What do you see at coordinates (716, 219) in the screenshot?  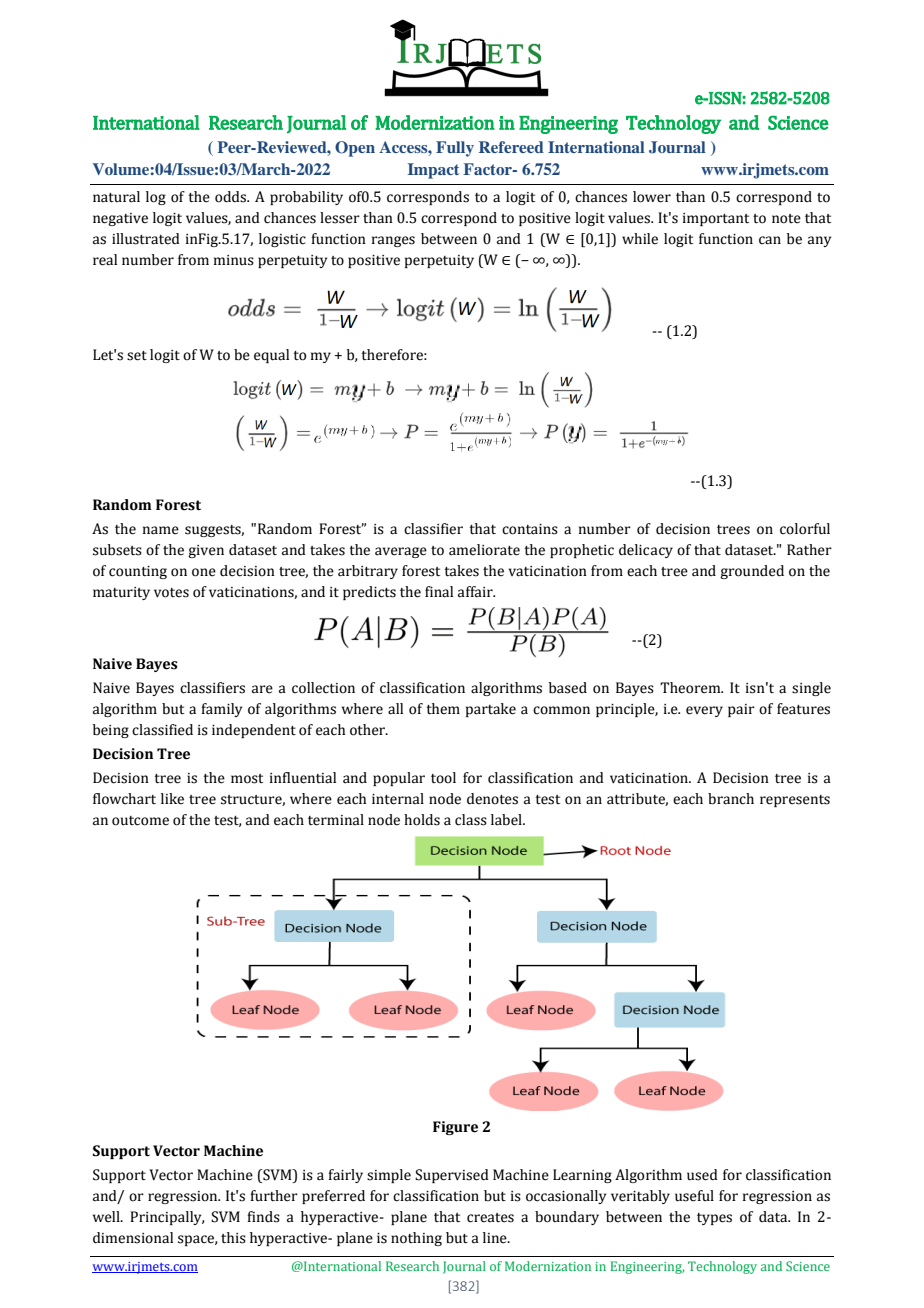 I see `important` at bounding box center [716, 219].
